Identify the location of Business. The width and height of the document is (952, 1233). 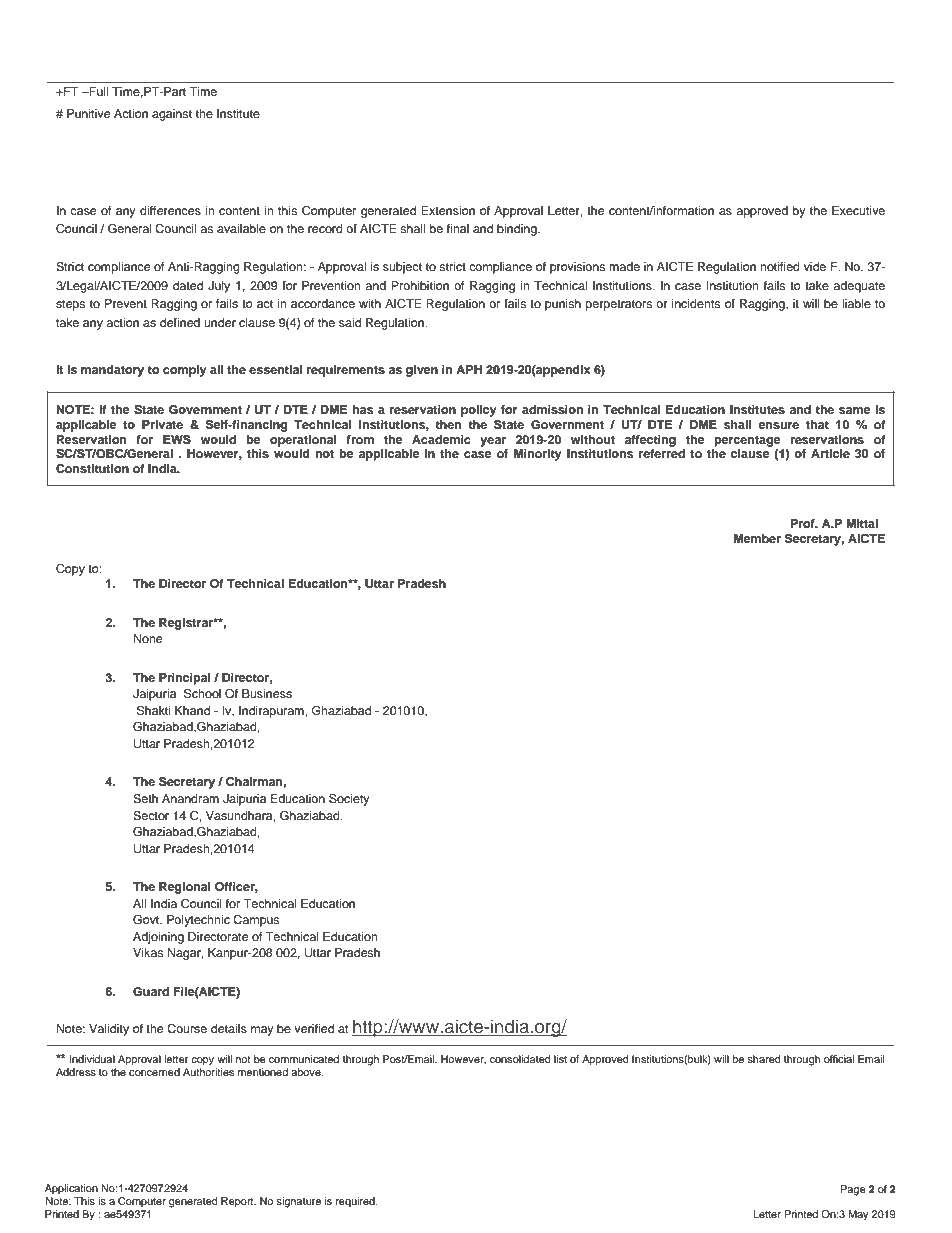
(267, 693).
